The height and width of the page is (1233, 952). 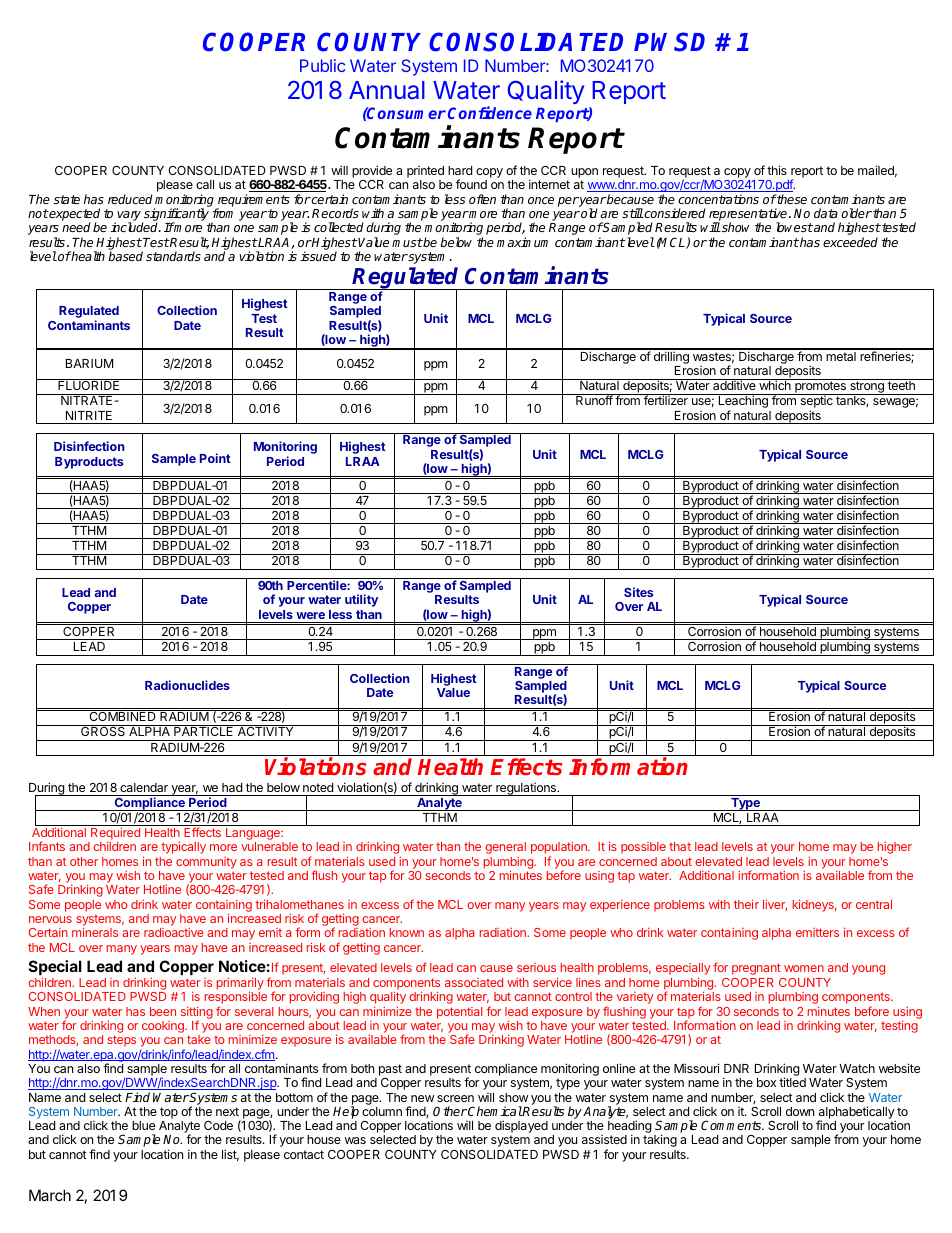 I want to click on reduced, so click(x=130, y=199).
